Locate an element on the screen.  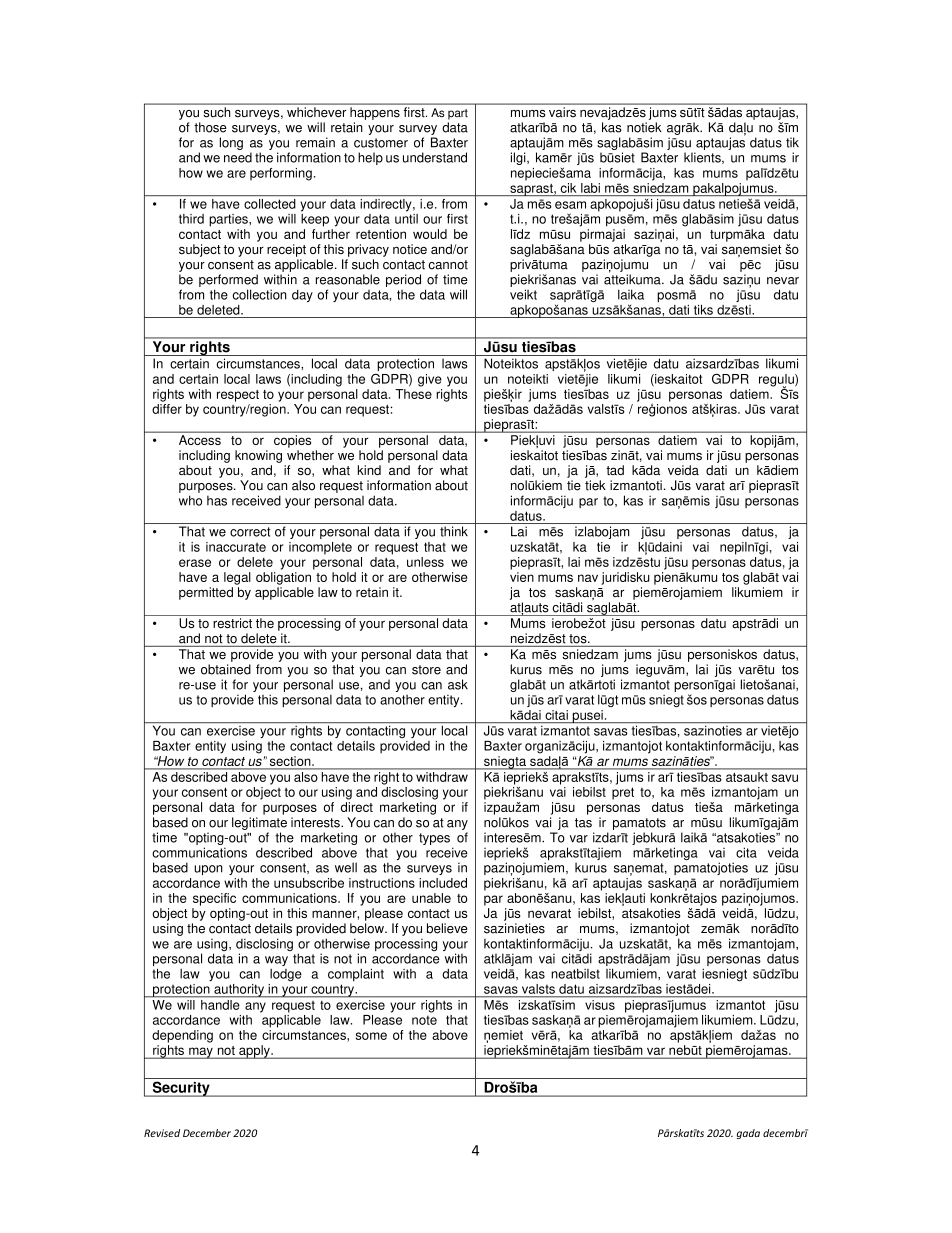
restrict is located at coordinates (232, 623).
